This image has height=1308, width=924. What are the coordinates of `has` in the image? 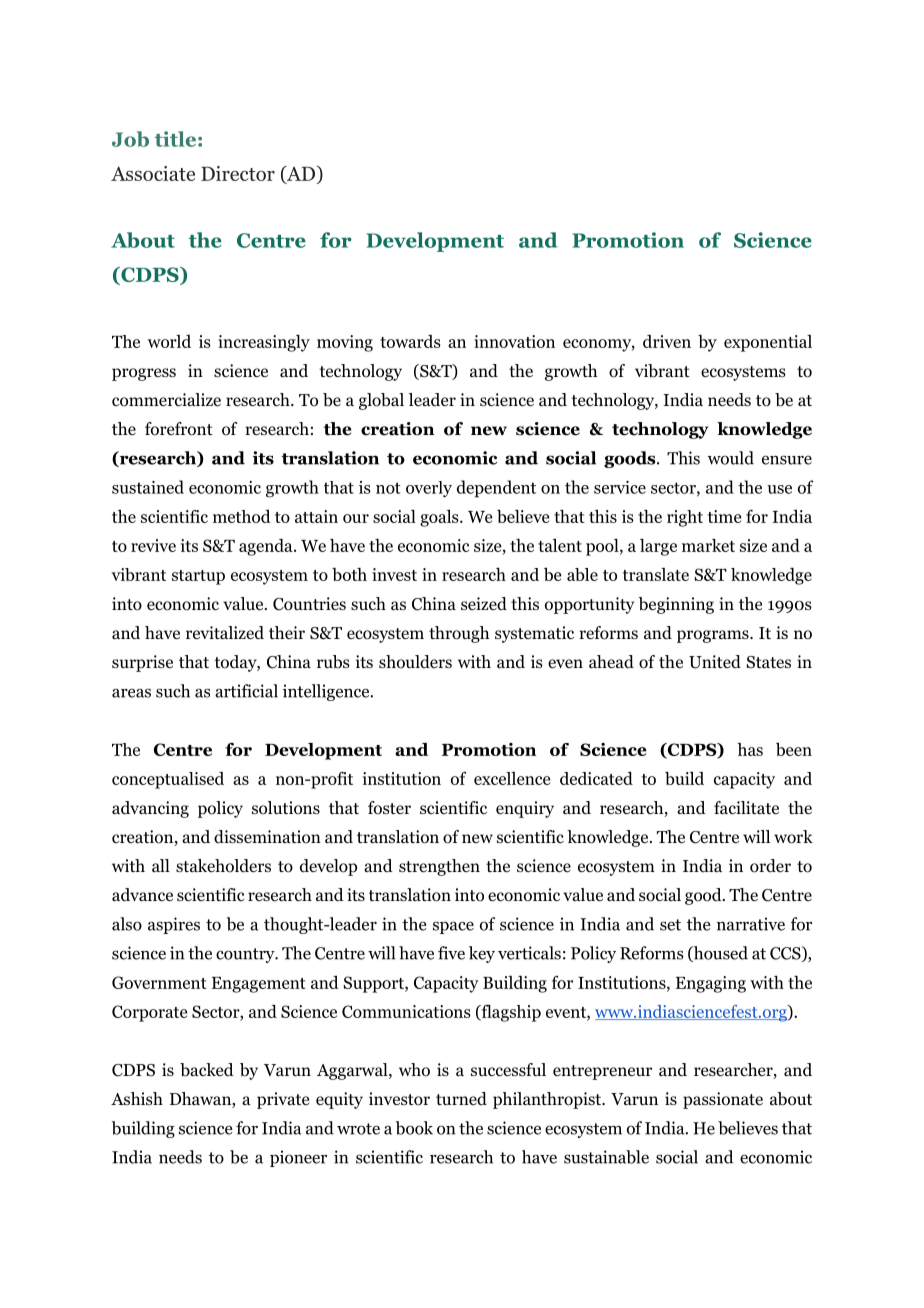 It's located at (750, 749).
